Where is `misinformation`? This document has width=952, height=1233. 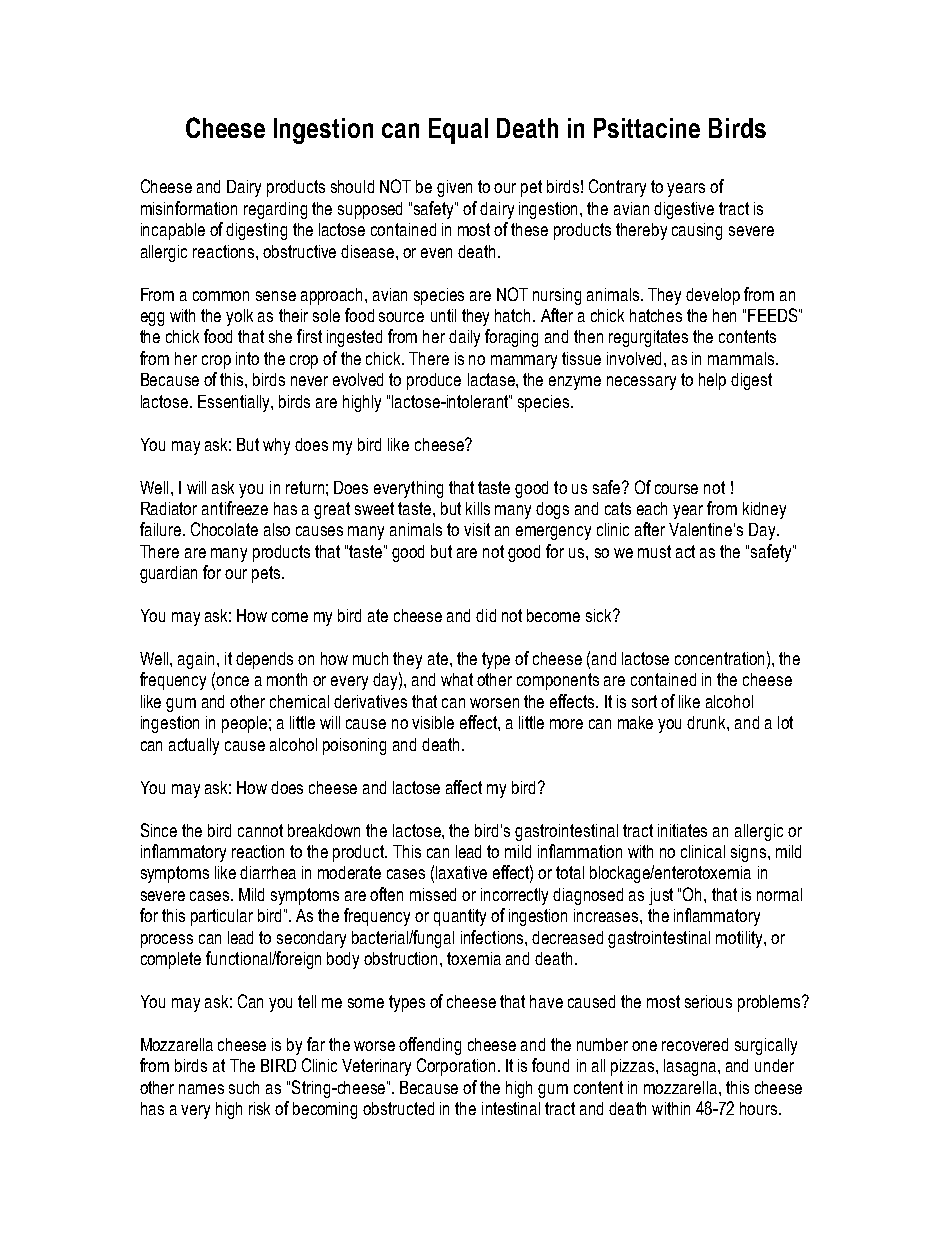 misinformation is located at coordinates (189, 208).
